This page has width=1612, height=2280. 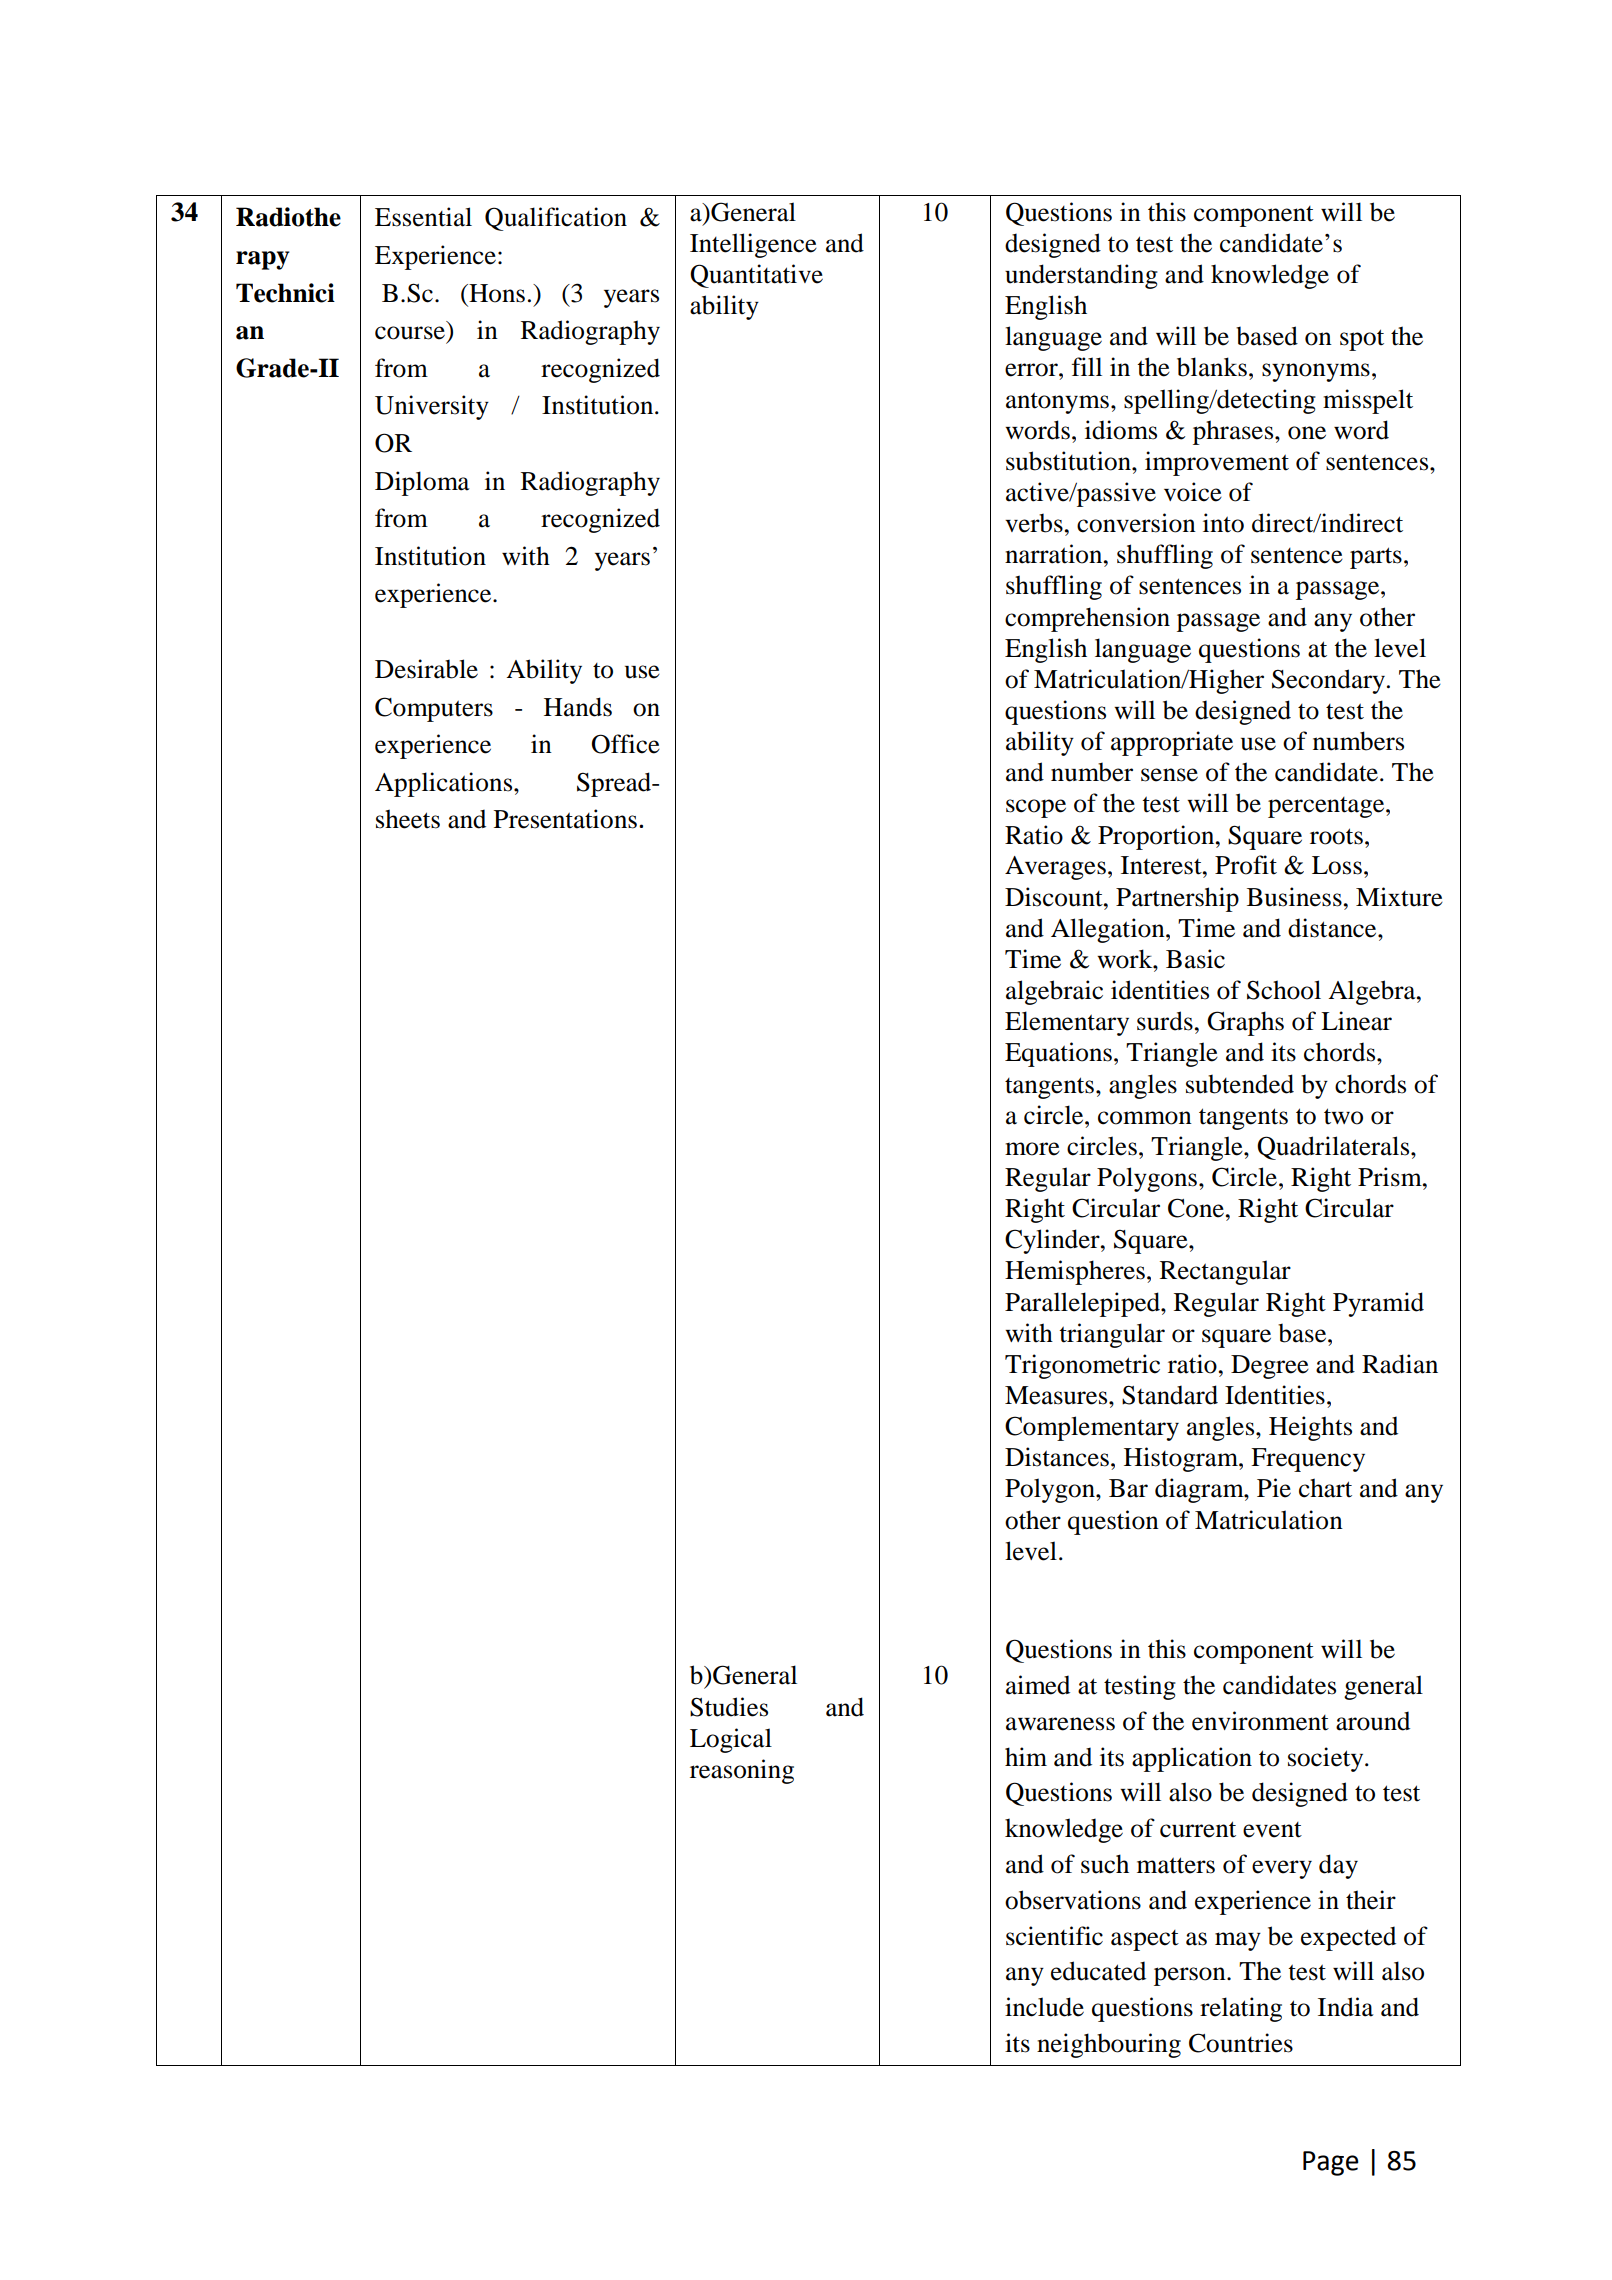 What do you see at coordinates (1284, 990) in the page?
I see `School` at bounding box center [1284, 990].
